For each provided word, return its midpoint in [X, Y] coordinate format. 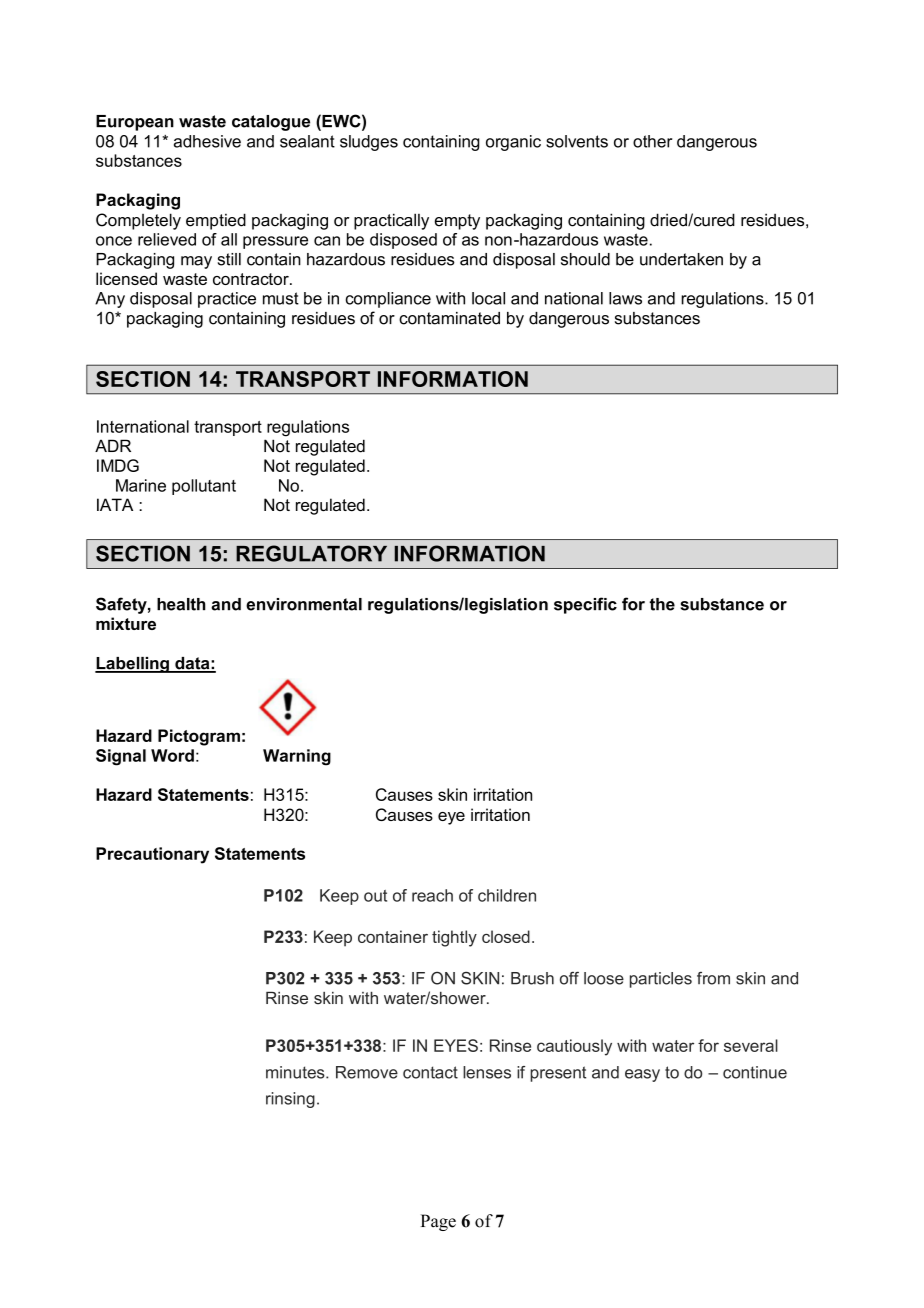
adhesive [207, 141]
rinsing [290, 1100]
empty [457, 222]
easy [642, 1075]
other [652, 141]
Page [438, 1222]
